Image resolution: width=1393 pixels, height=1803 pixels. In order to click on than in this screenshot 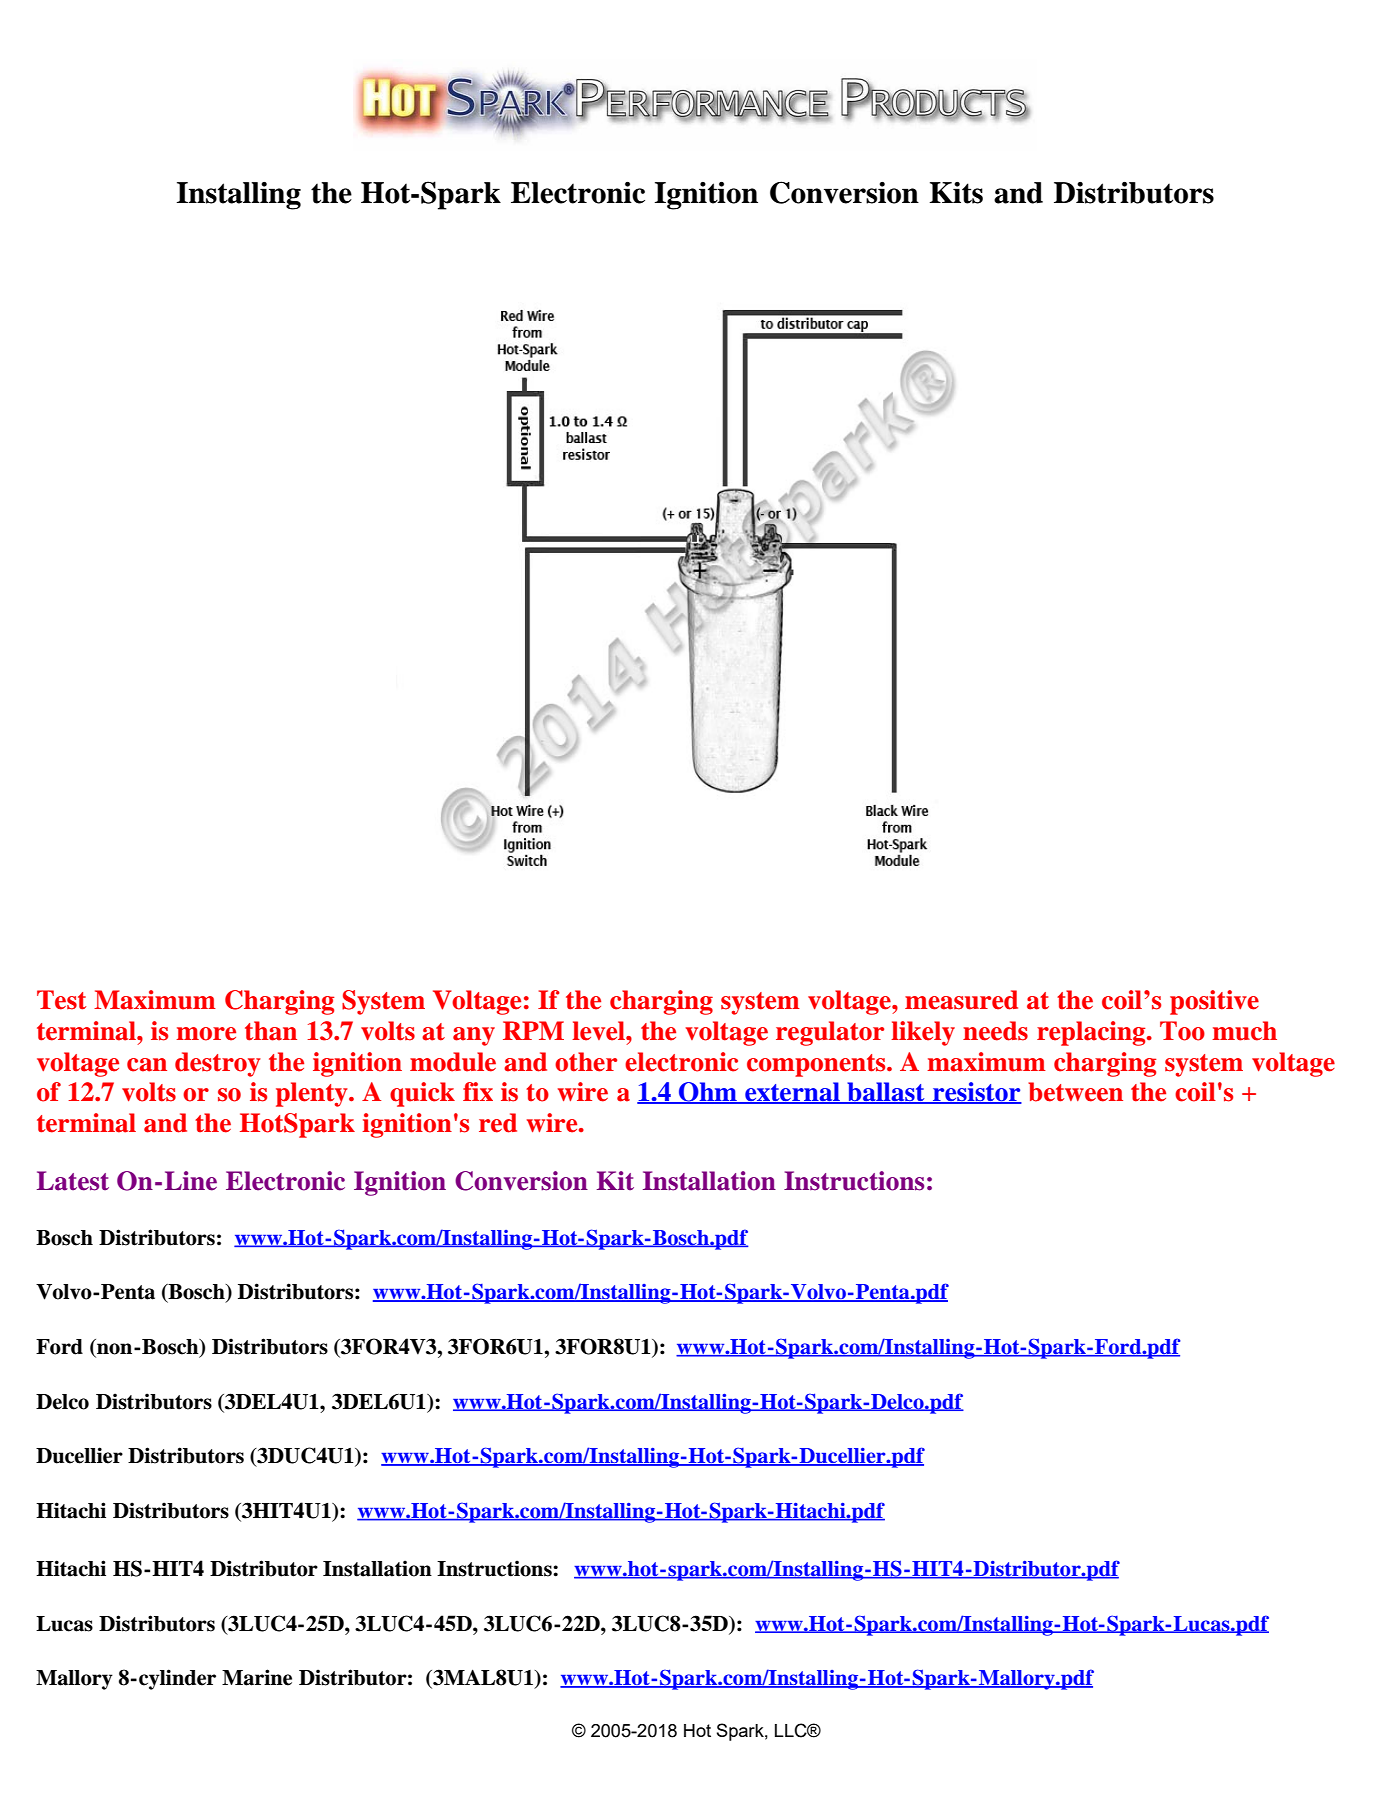, I will do `click(271, 1031)`.
